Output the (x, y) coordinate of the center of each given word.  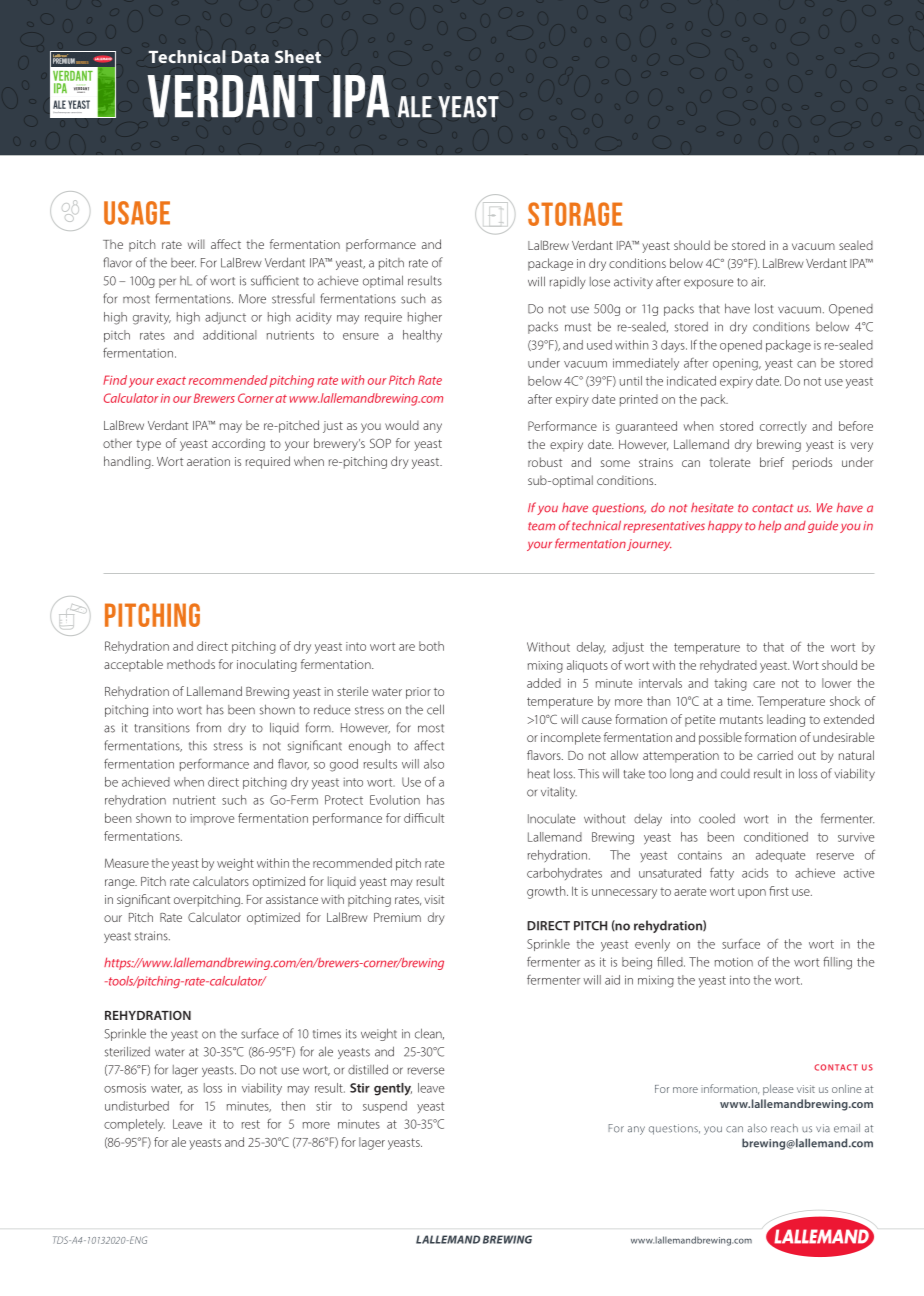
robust (545, 462)
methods (191, 664)
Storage (575, 214)
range (121, 884)
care (764, 684)
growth (547, 892)
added (544, 683)
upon (752, 893)
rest (251, 1124)
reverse (426, 1071)
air (758, 282)
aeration (208, 461)
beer (183, 263)
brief (772, 462)
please (778, 1089)
